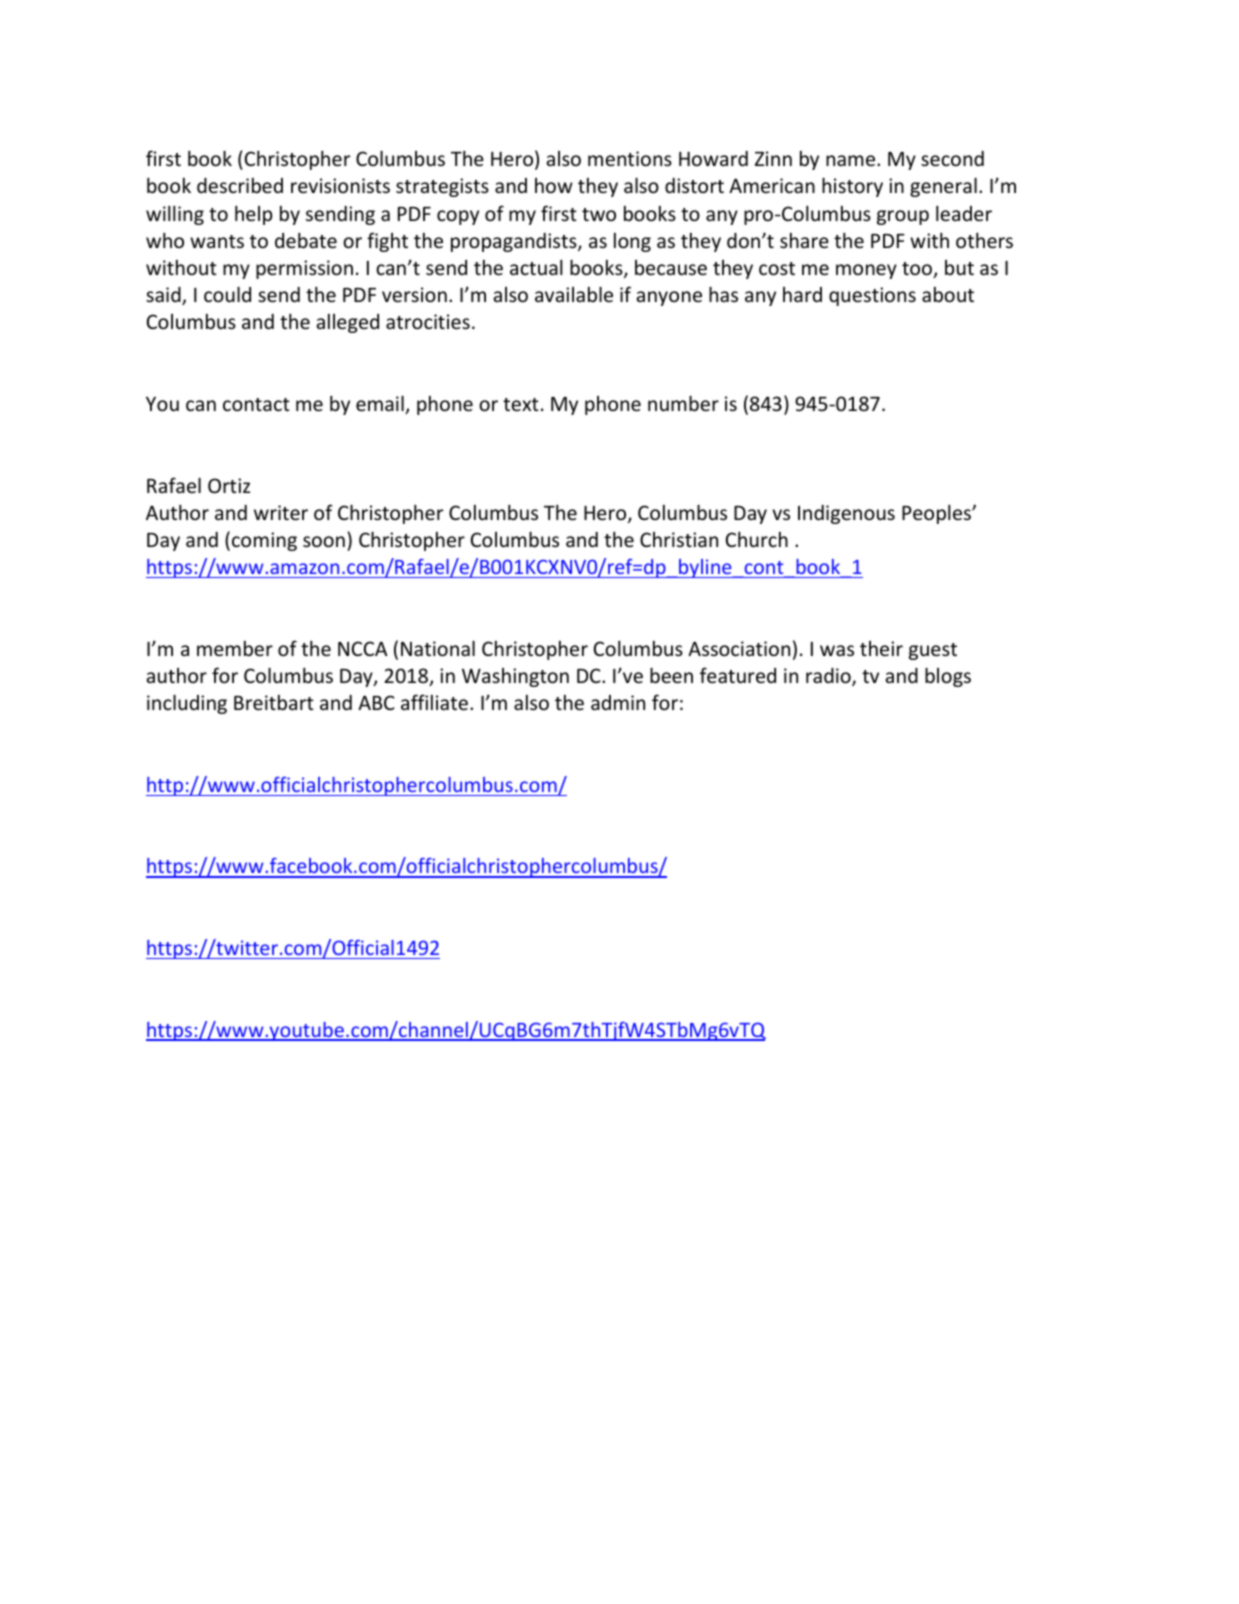 Image resolution: width=1239 pixels, height=1604 pixels. I want to click on Indigenous, so click(846, 514).
